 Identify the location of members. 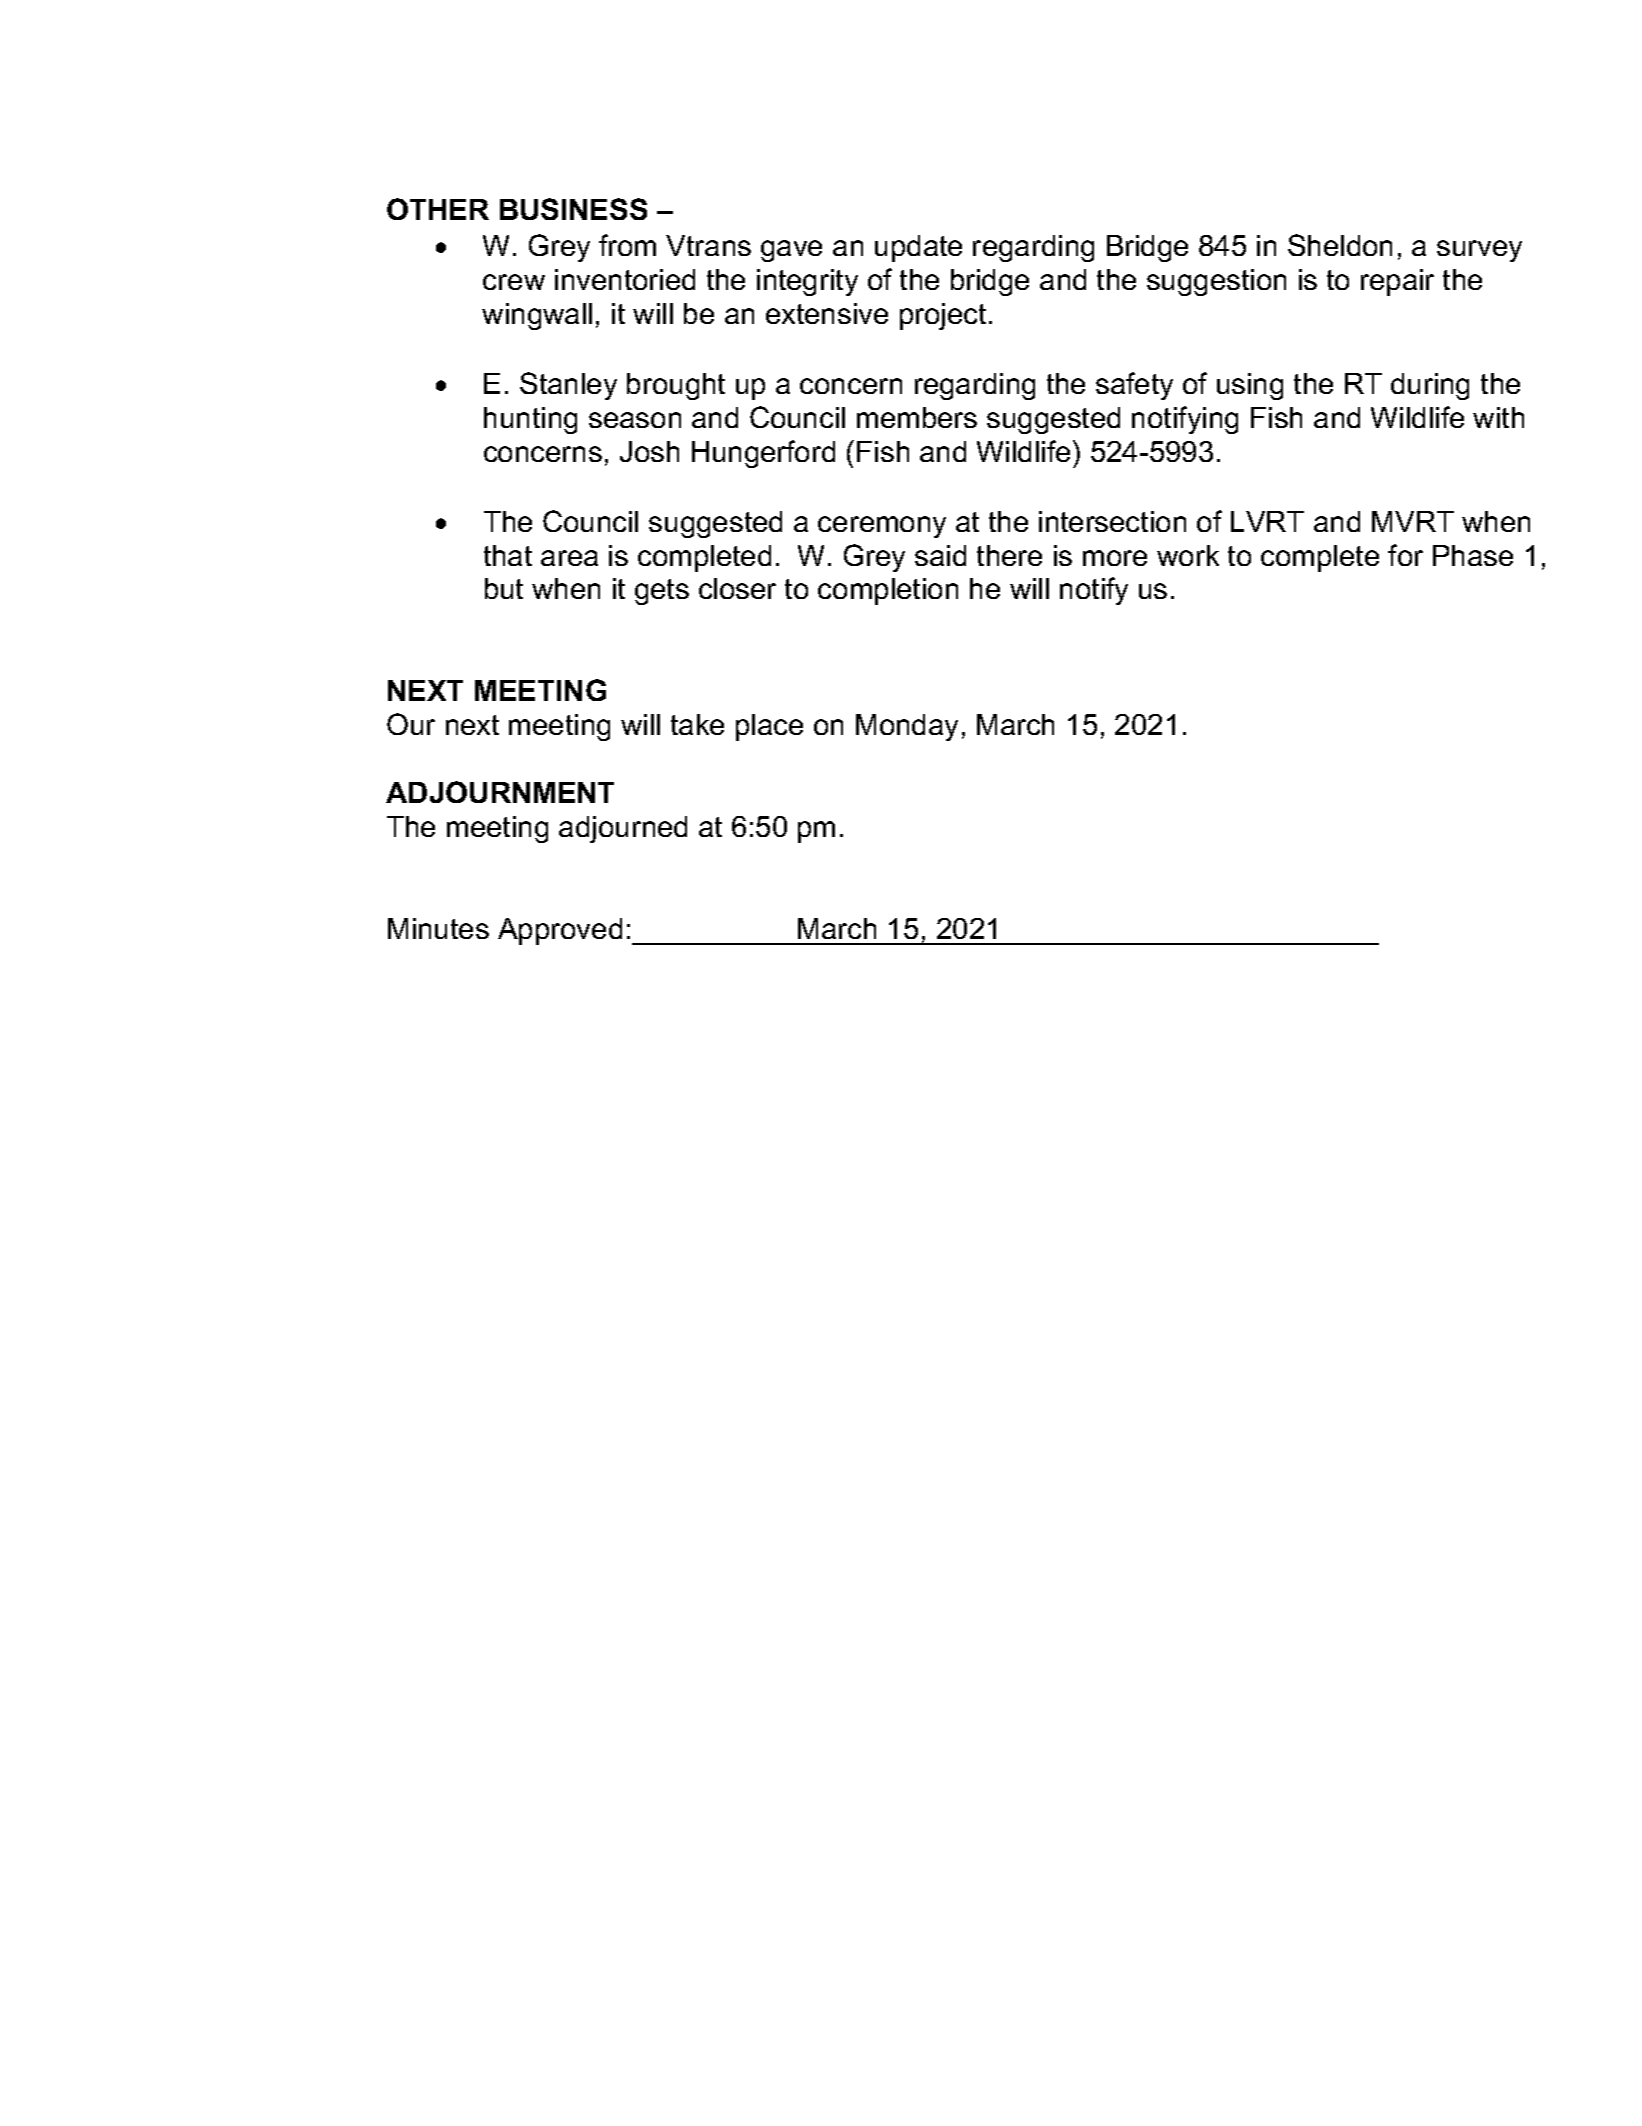
(917, 417).
